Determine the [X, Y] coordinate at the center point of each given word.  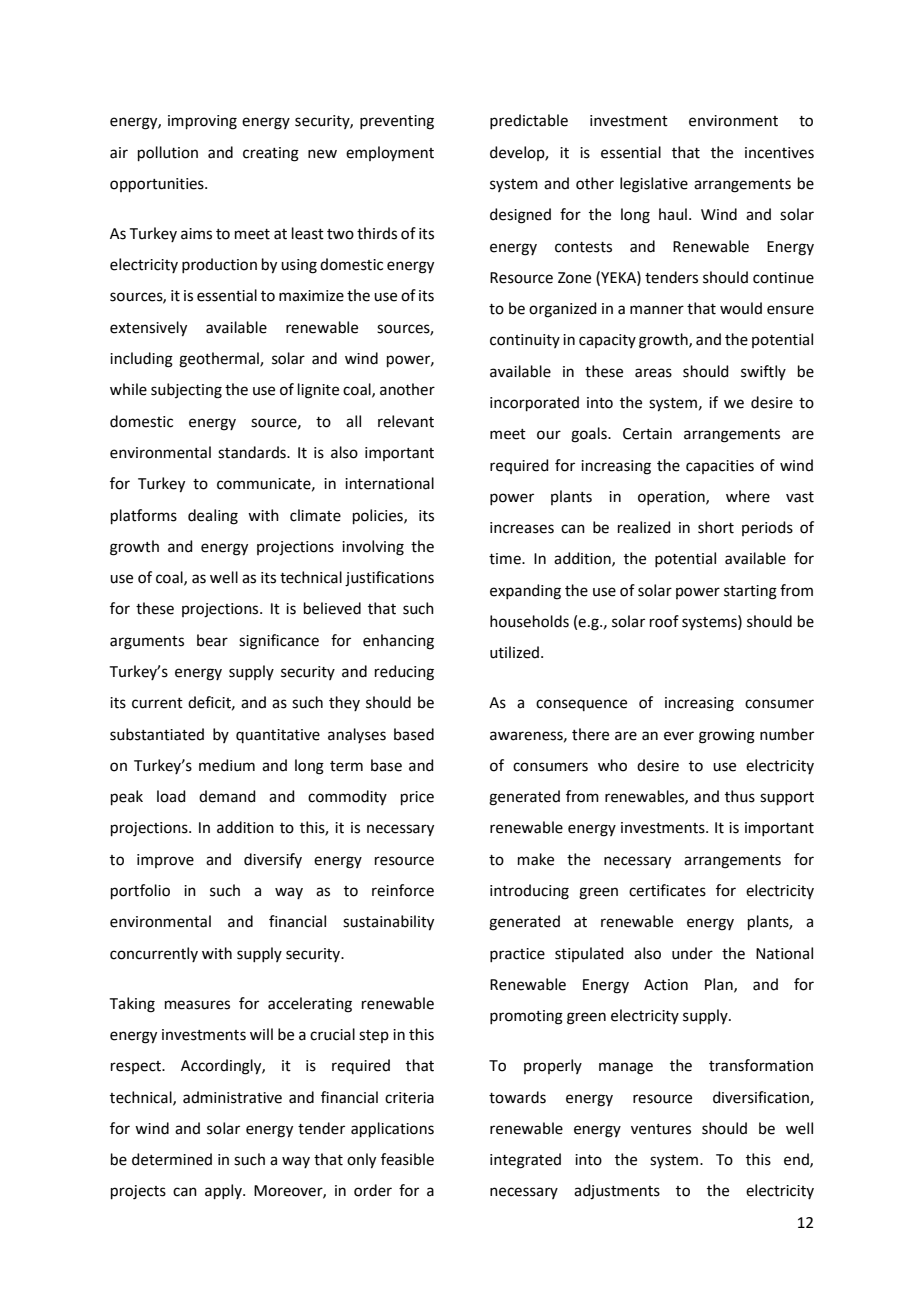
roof [664, 621]
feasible [407, 1159]
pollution [168, 153]
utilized [514, 652]
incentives [779, 153]
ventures [661, 1129]
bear [212, 640]
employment [390, 154]
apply [224, 1191]
